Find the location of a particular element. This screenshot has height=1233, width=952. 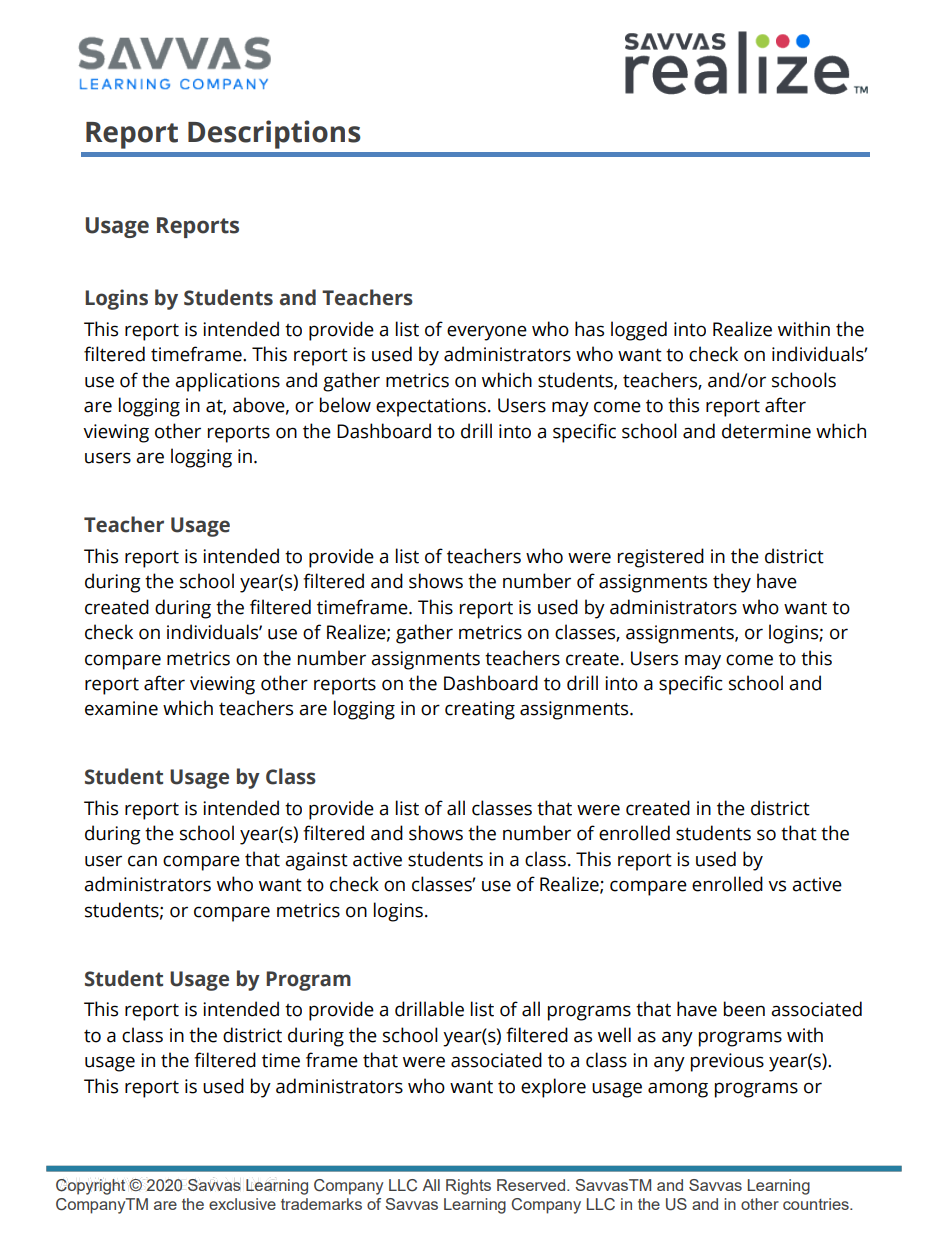

can is located at coordinates (142, 861).
